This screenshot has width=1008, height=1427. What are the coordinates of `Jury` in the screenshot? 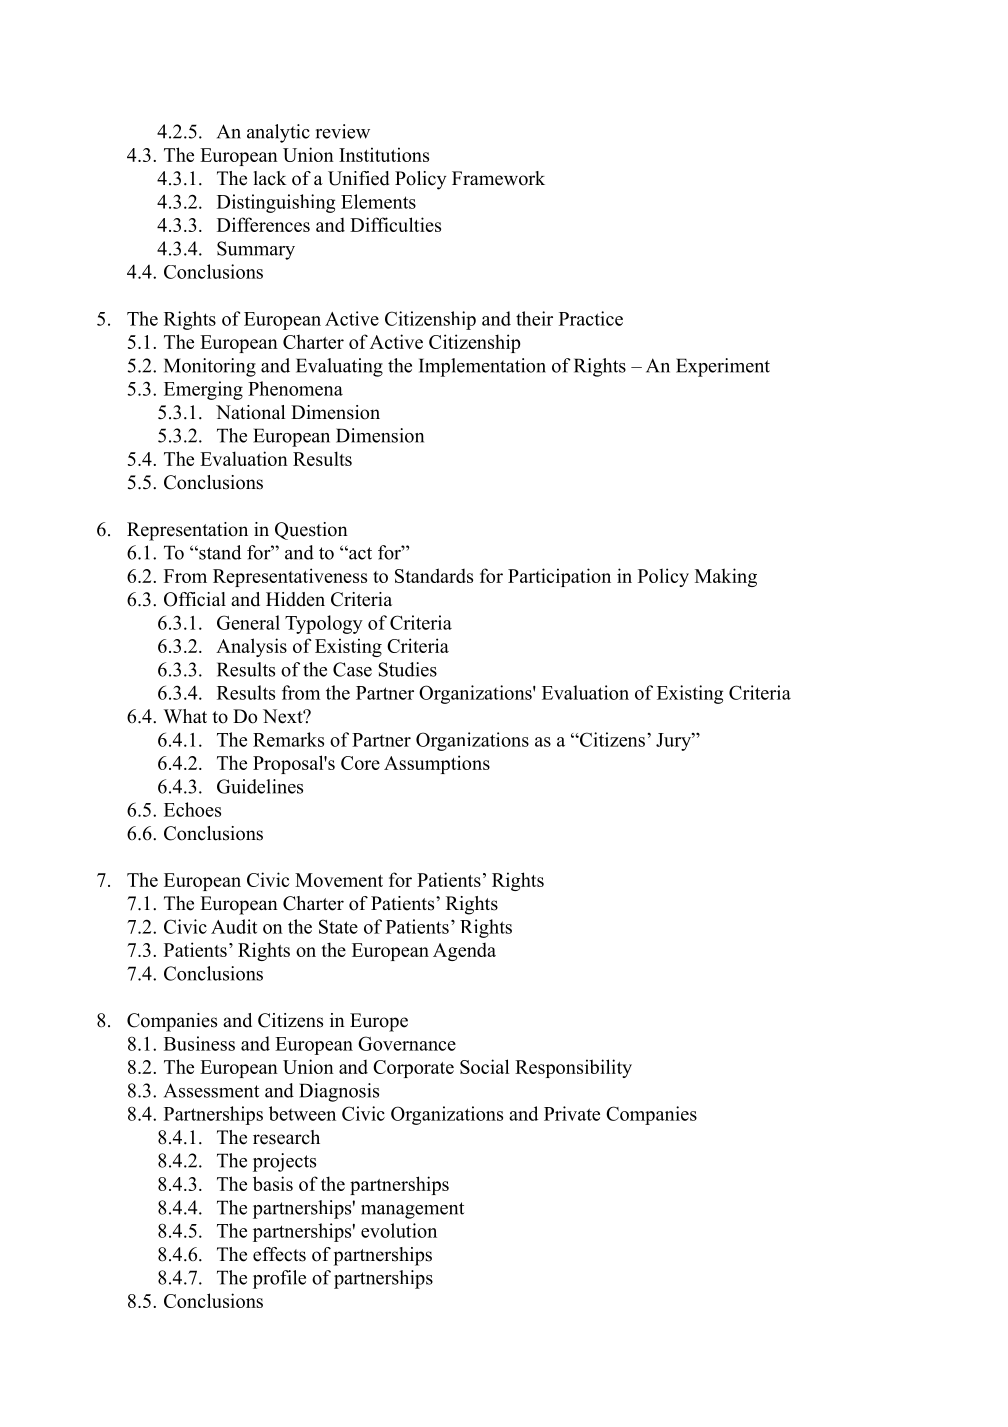 It's located at (674, 742).
